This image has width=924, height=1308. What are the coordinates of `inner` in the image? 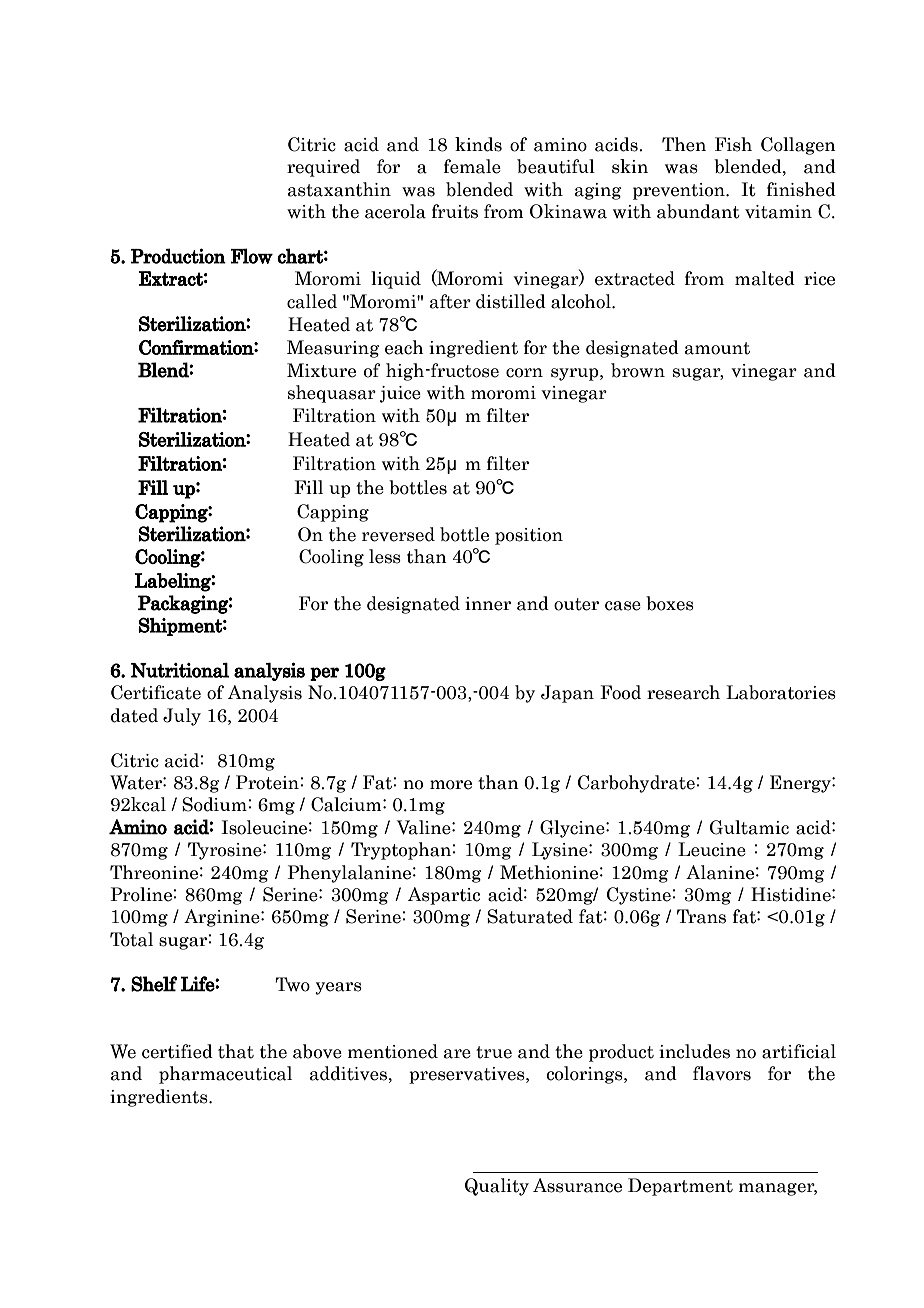 It's located at (488, 604).
